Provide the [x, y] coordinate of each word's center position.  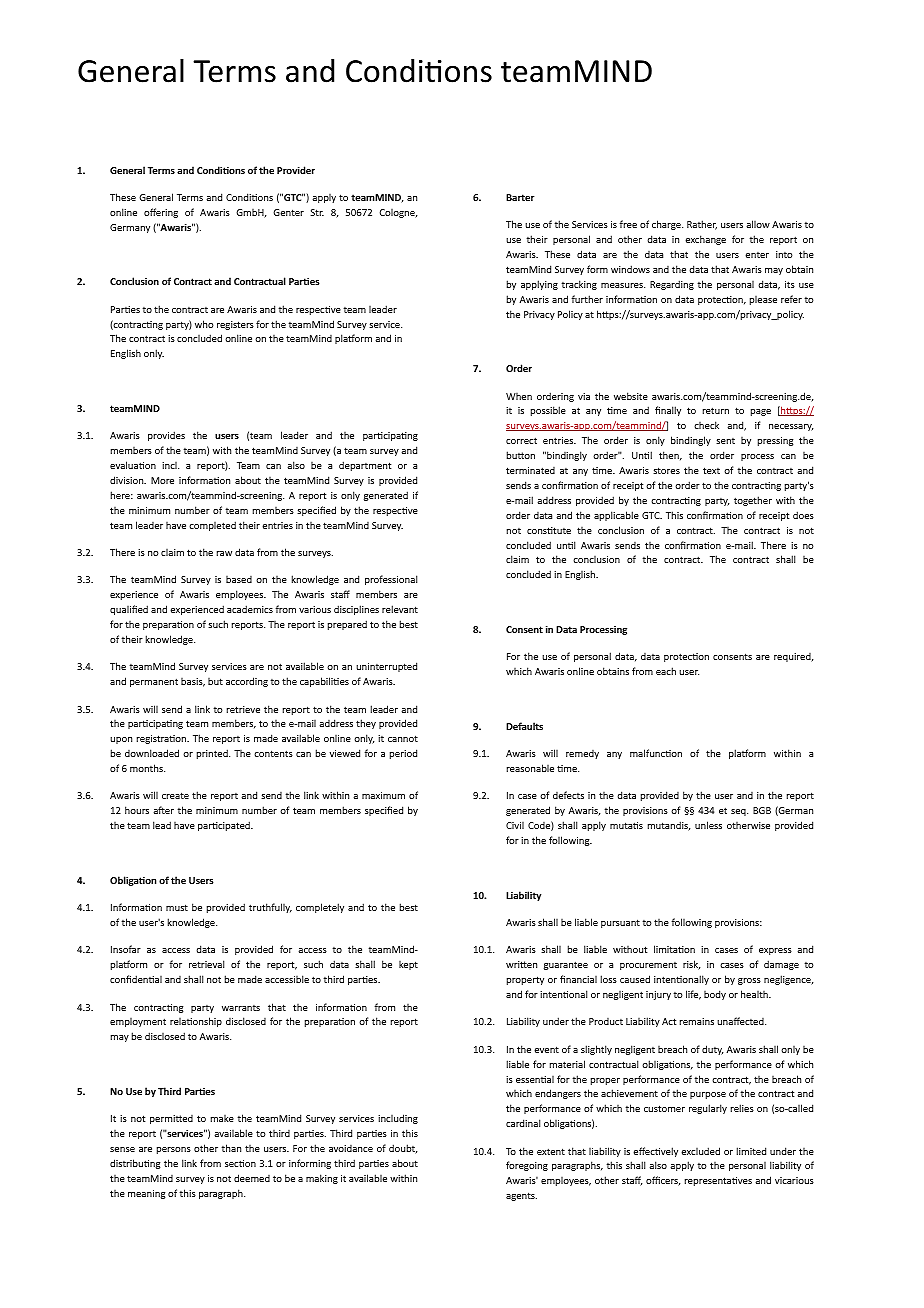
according [247, 682]
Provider [296, 170]
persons [174, 1150]
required [793, 657]
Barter [520, 197]
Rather [702, 225]
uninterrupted [386, 667]
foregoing [527, 1166]
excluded [700, 1151]
